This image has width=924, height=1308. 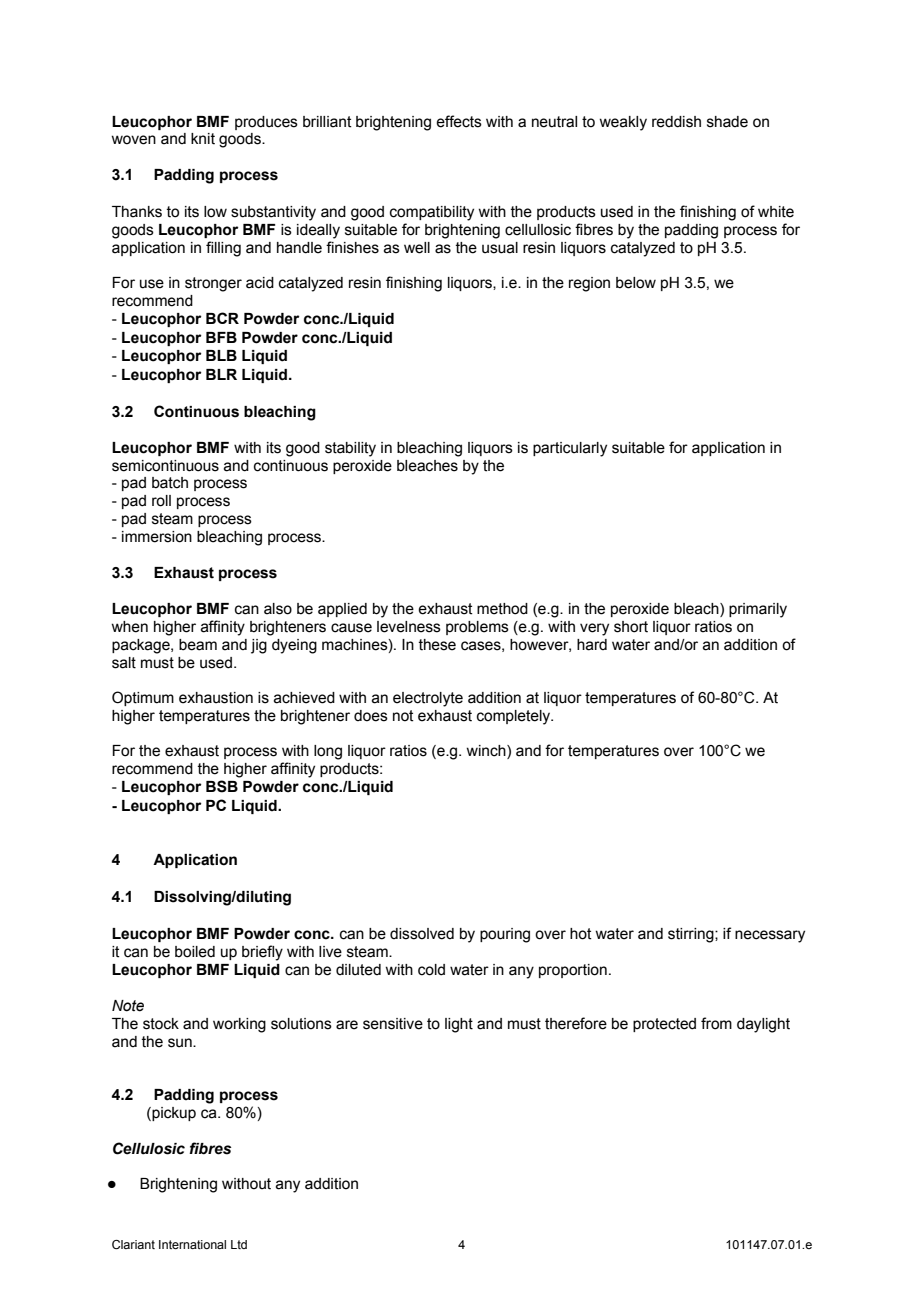 What do you see at coordinates (239, 1244) in the image?
I see `Ltd` at bounding box center [239, 1244].
